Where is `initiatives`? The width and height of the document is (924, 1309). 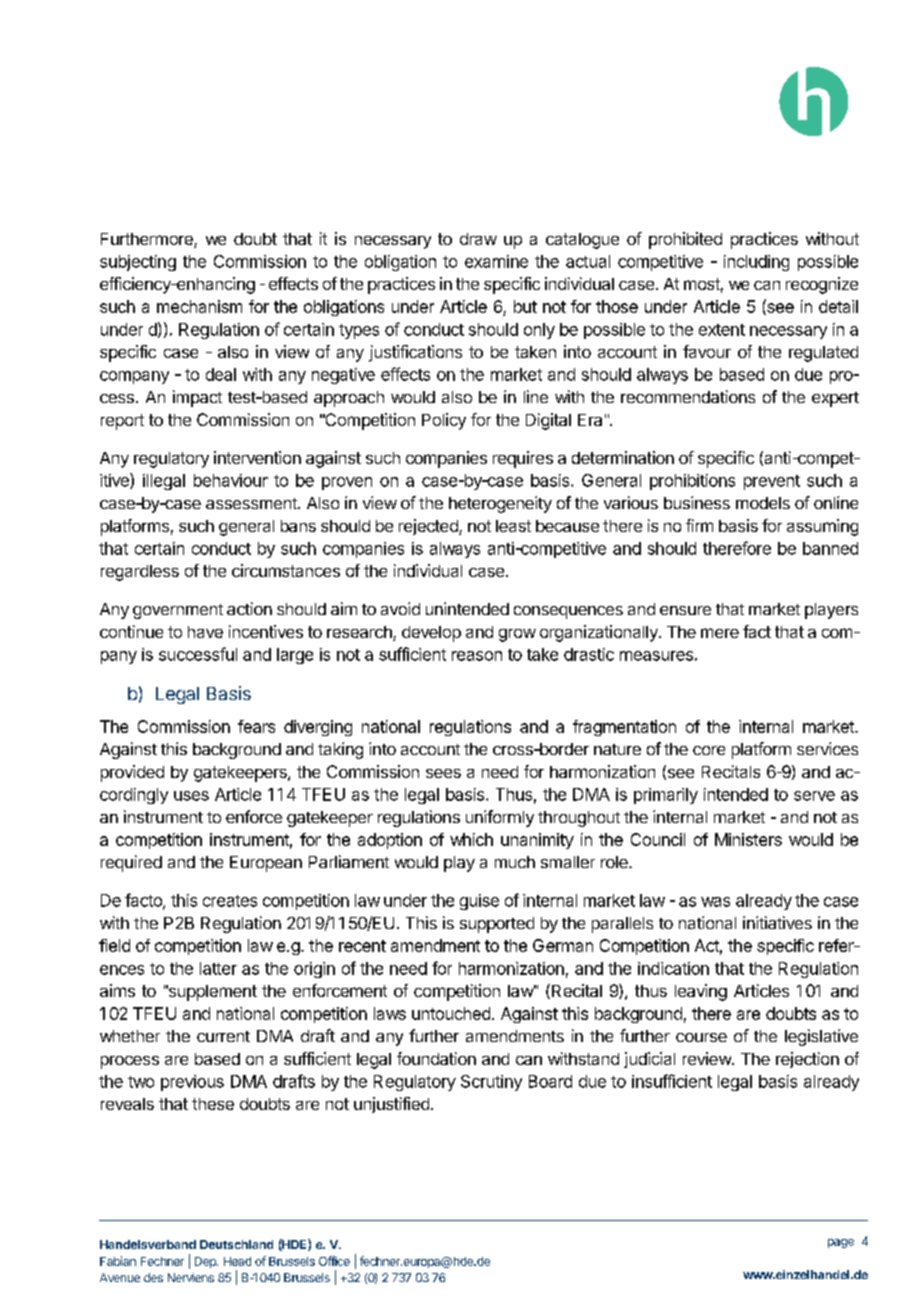 initiatives is located at coordinates (777, 922).
